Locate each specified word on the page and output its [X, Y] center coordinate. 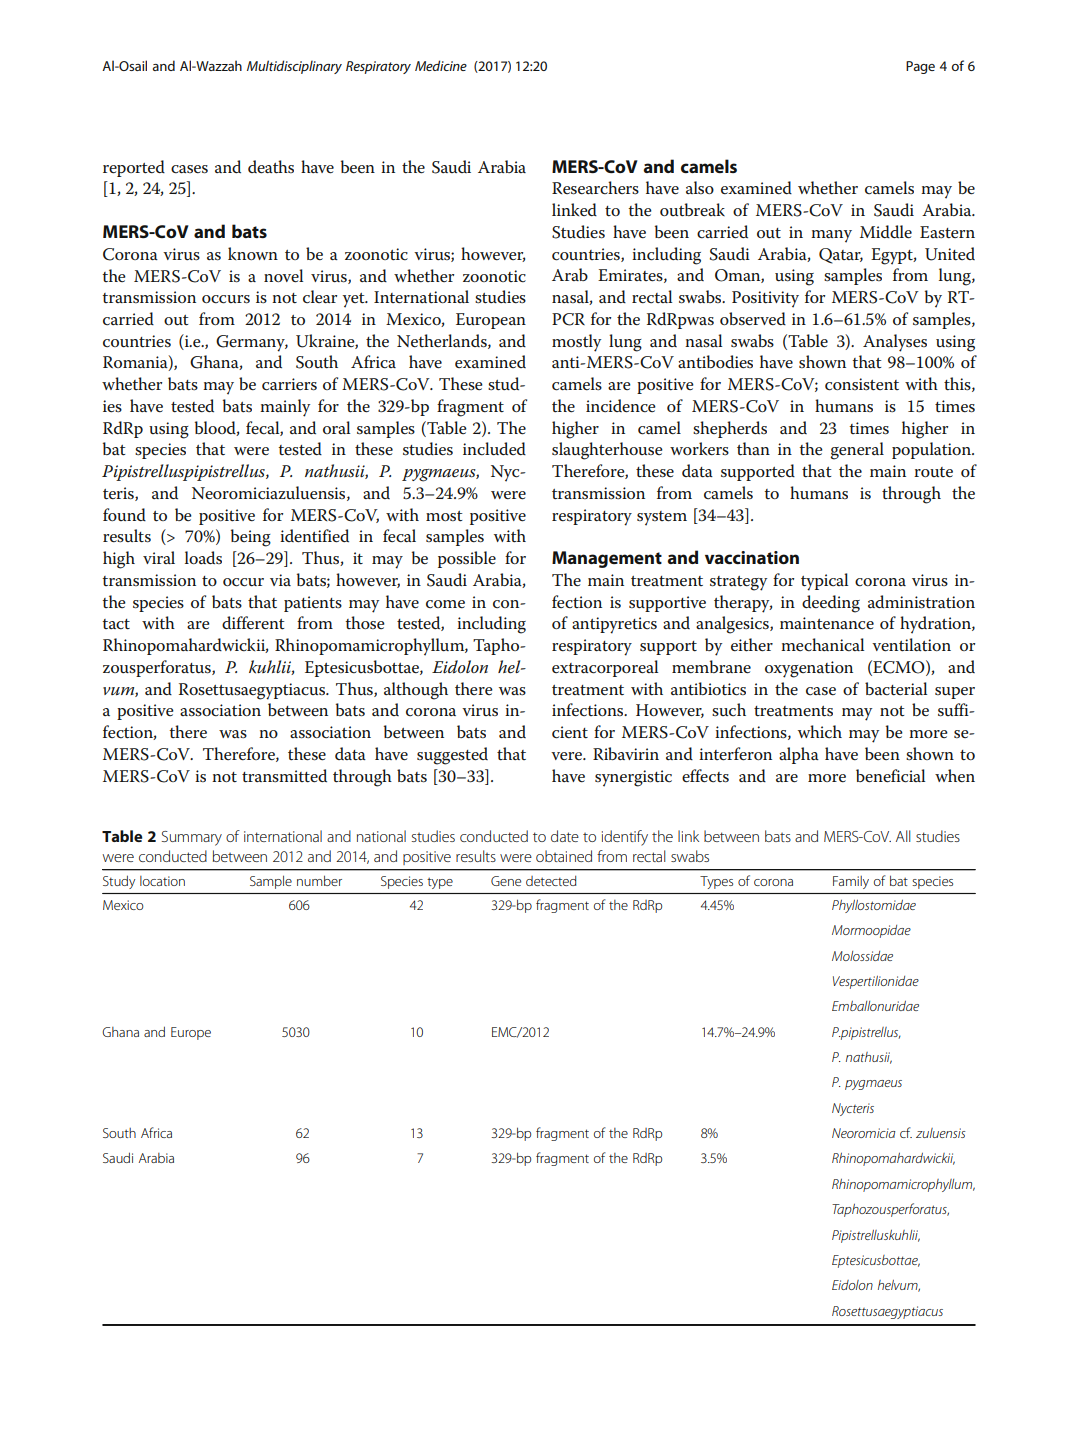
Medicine [441, 65]
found [124, 514]
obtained [564, 856]
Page [920, 67]
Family [851, 882]
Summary [192, 838]
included [494, 448]
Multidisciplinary [294, 67]
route [933, 472]
